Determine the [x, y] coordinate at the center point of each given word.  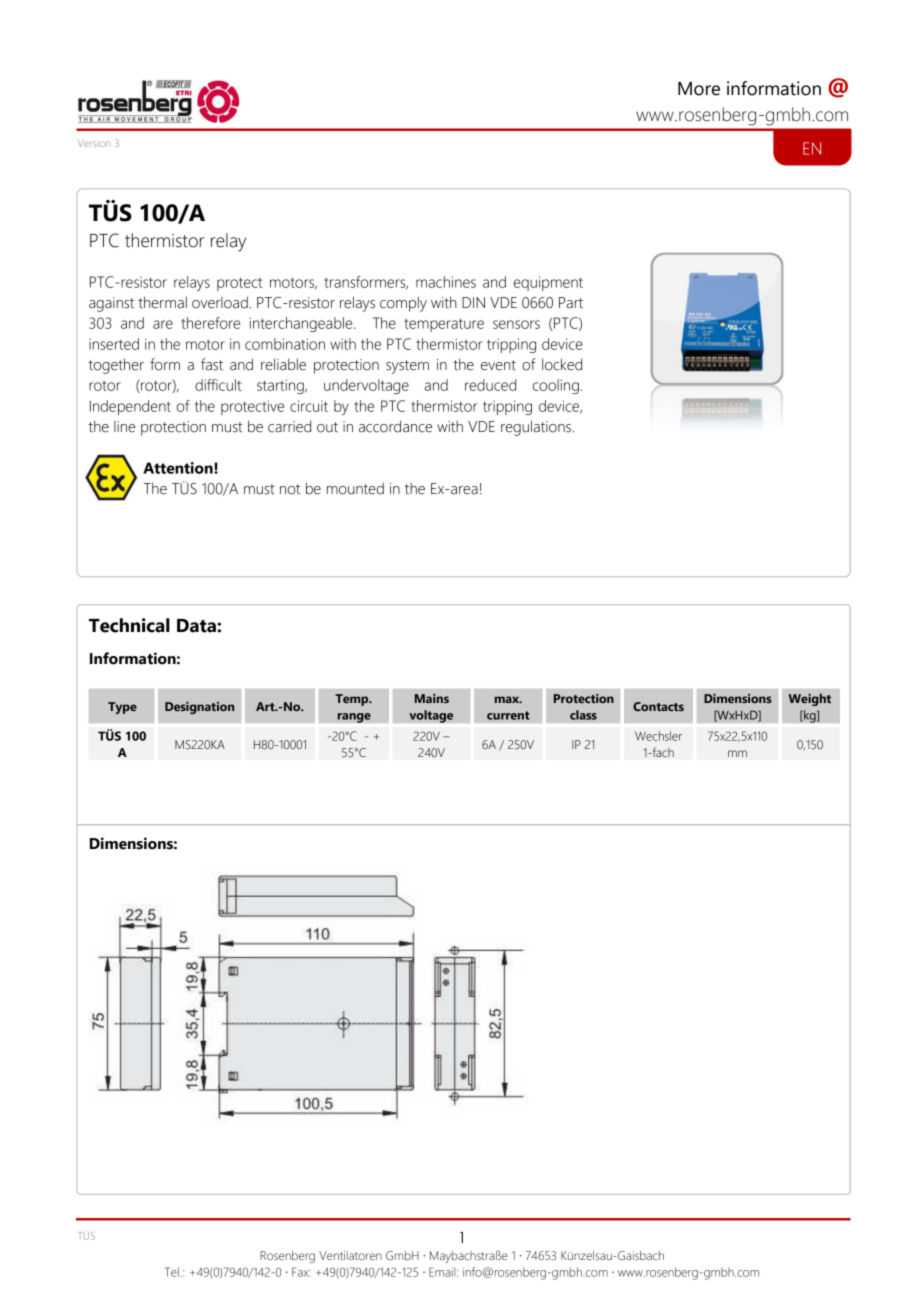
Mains [432, 698]
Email [443, 1272]
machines [446, 282]
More [699, 89]
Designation [199, 708]
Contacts [658, 706]
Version [94, 143]
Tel [173, 1272]
